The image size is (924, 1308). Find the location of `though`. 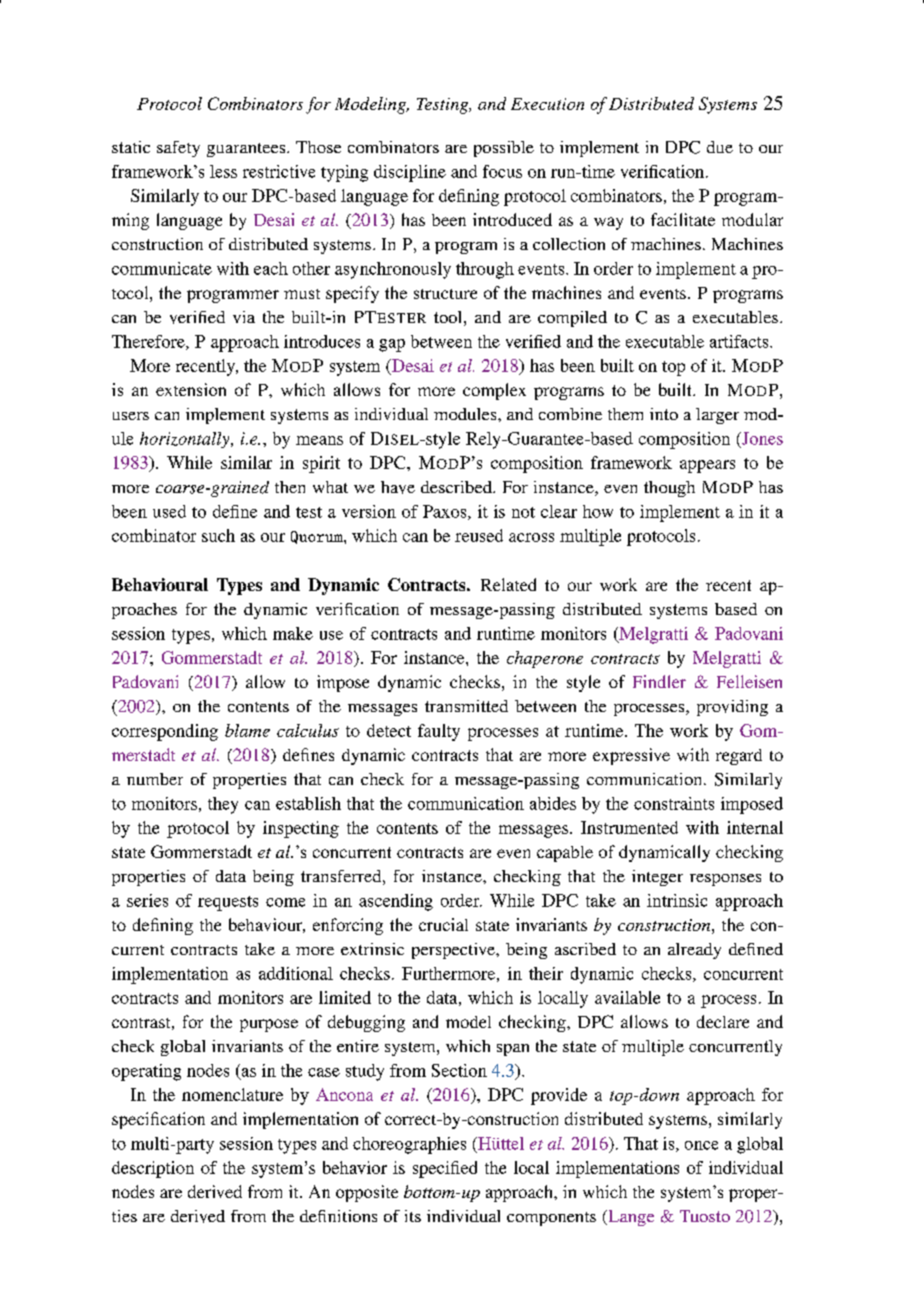

though is located at coordinates (669, 489).
